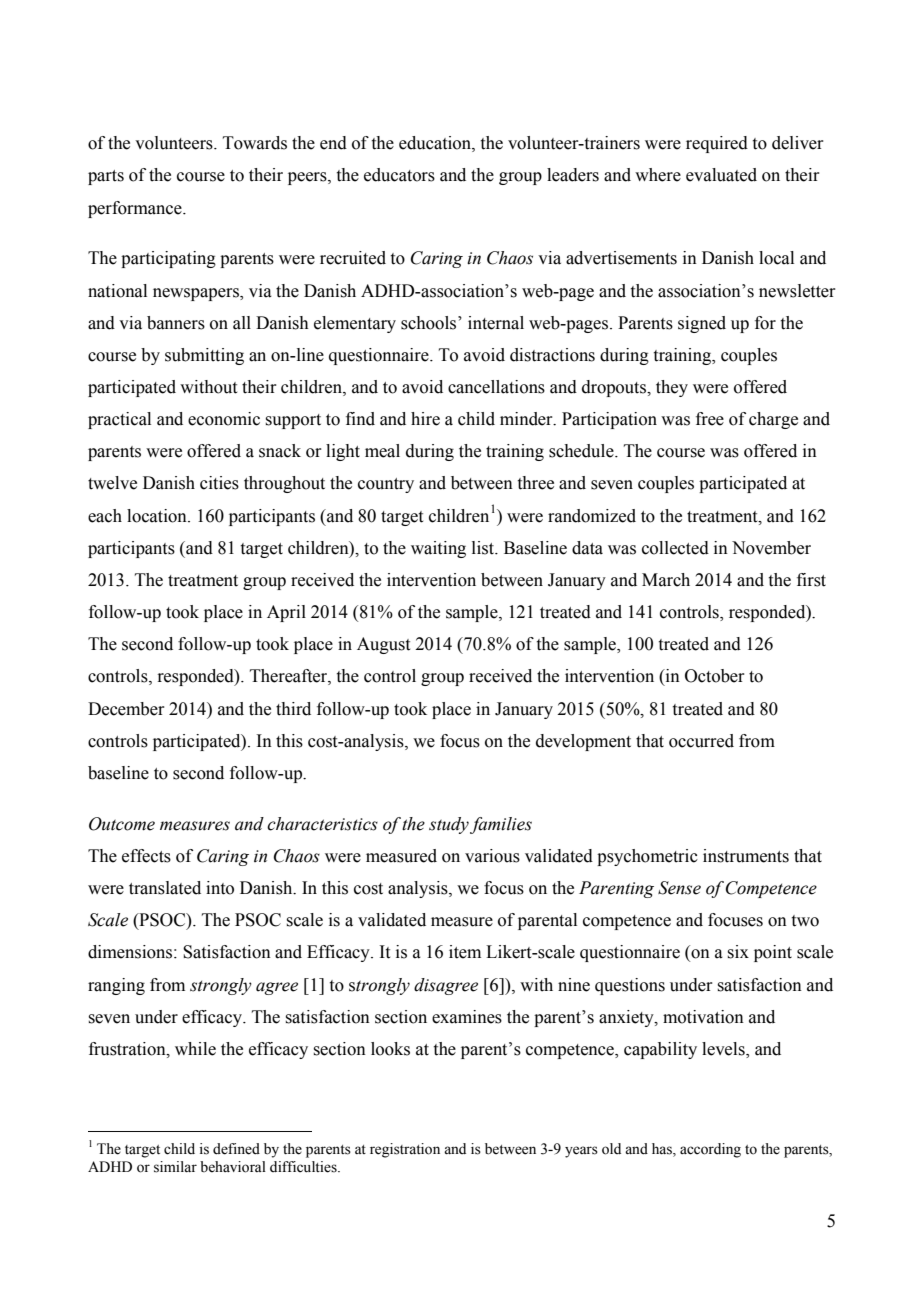 The image size is (924, 1308). What do you see at coordinates (136, 209) in the screenshot?
I see `performance` at bounding box center [136, 209].
